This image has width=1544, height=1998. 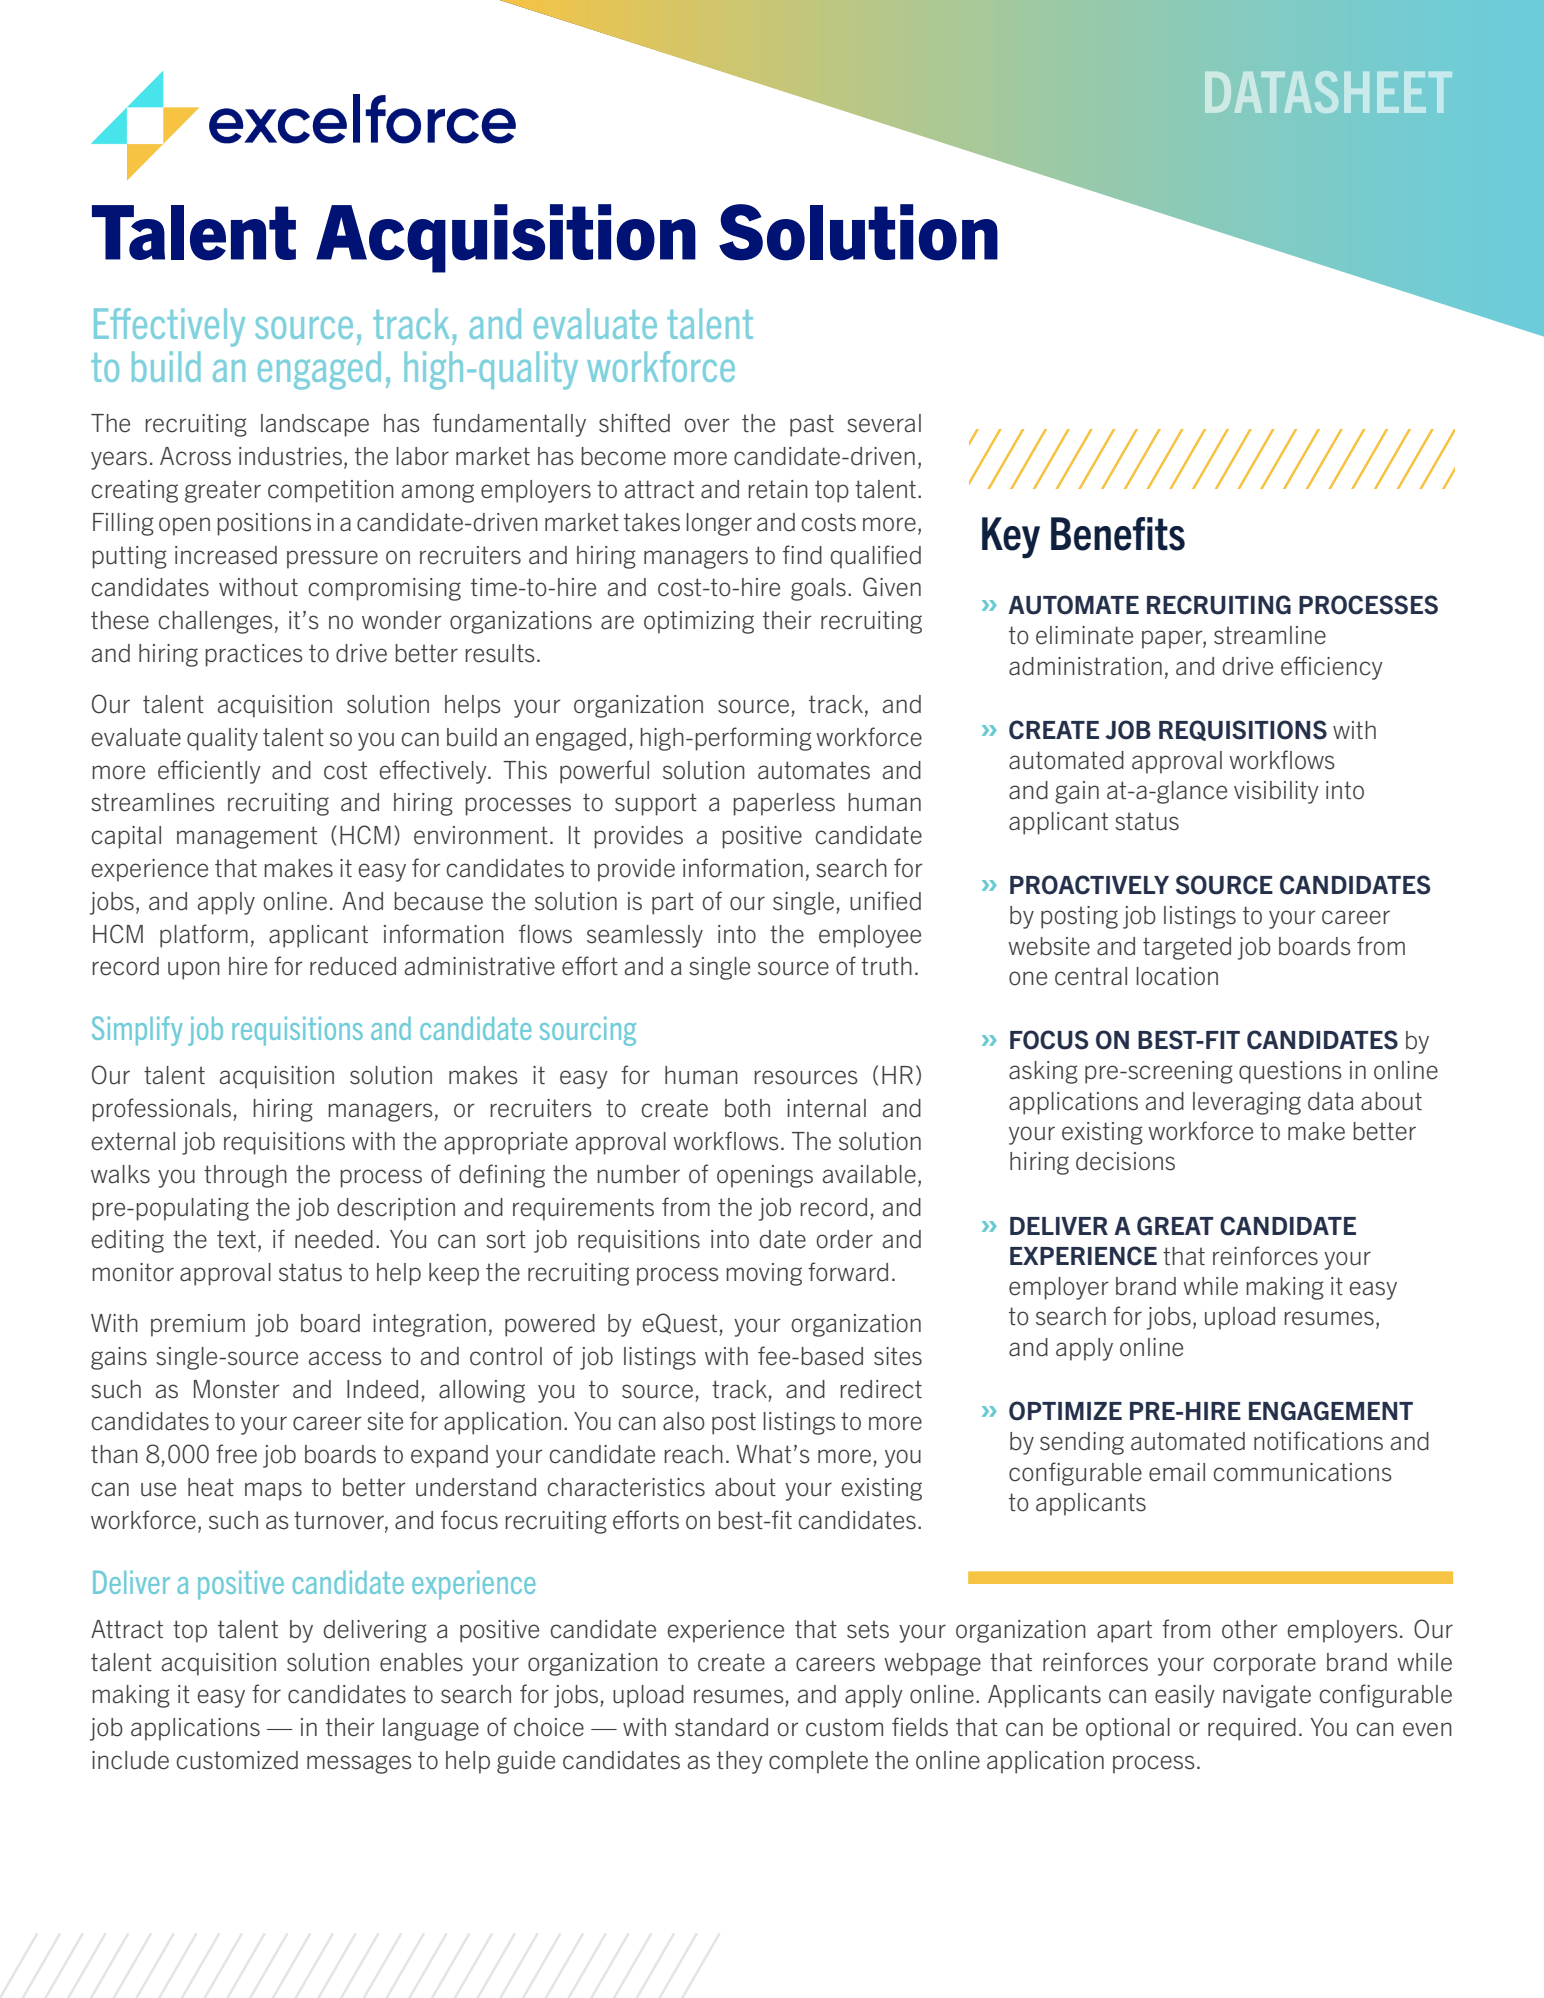 I want to click on required, so click(x=1252, y=1729).
